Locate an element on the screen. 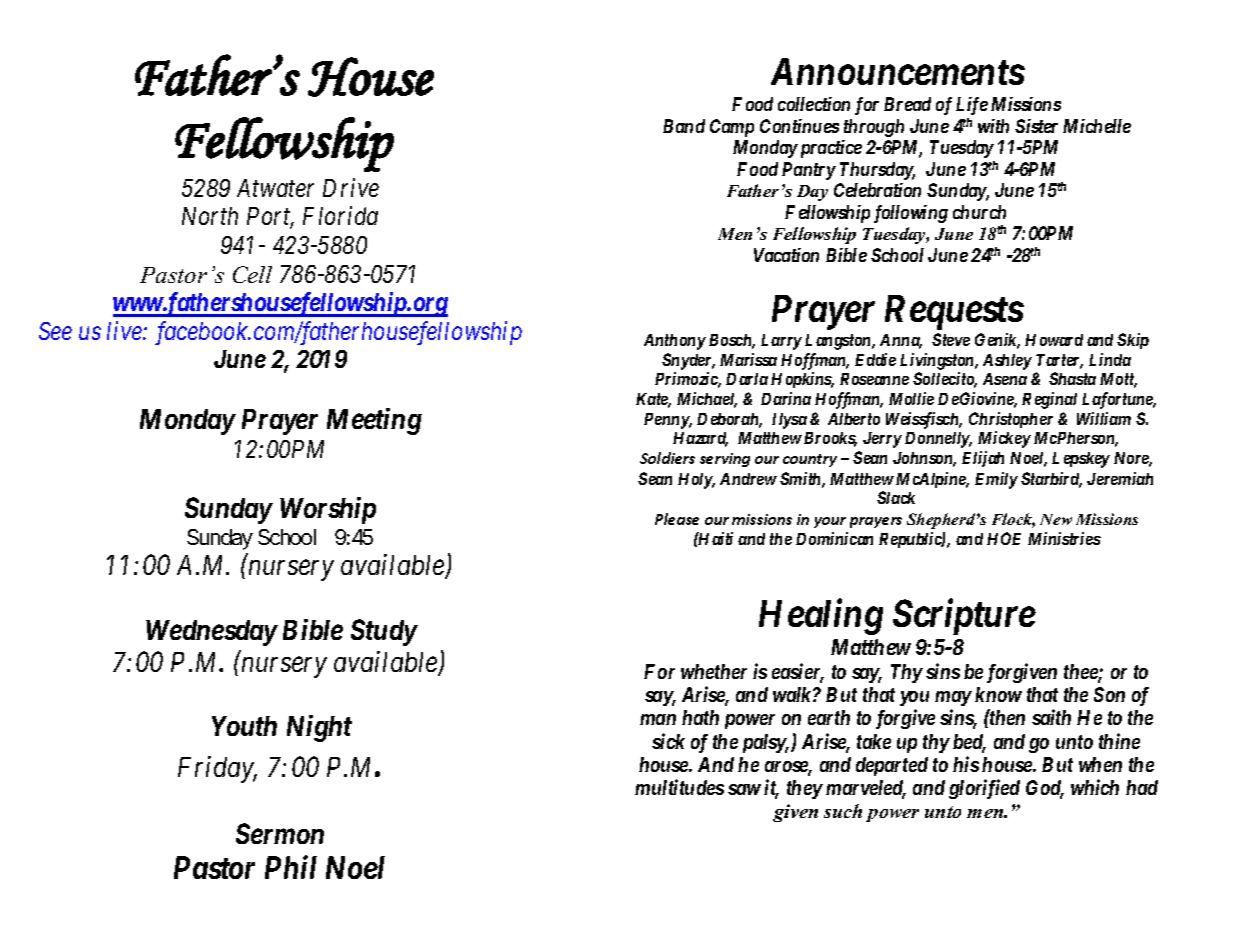 Image resolution: width=1233 pixels, height=952 pixels. glorified is located at coordinates (984, 789).
